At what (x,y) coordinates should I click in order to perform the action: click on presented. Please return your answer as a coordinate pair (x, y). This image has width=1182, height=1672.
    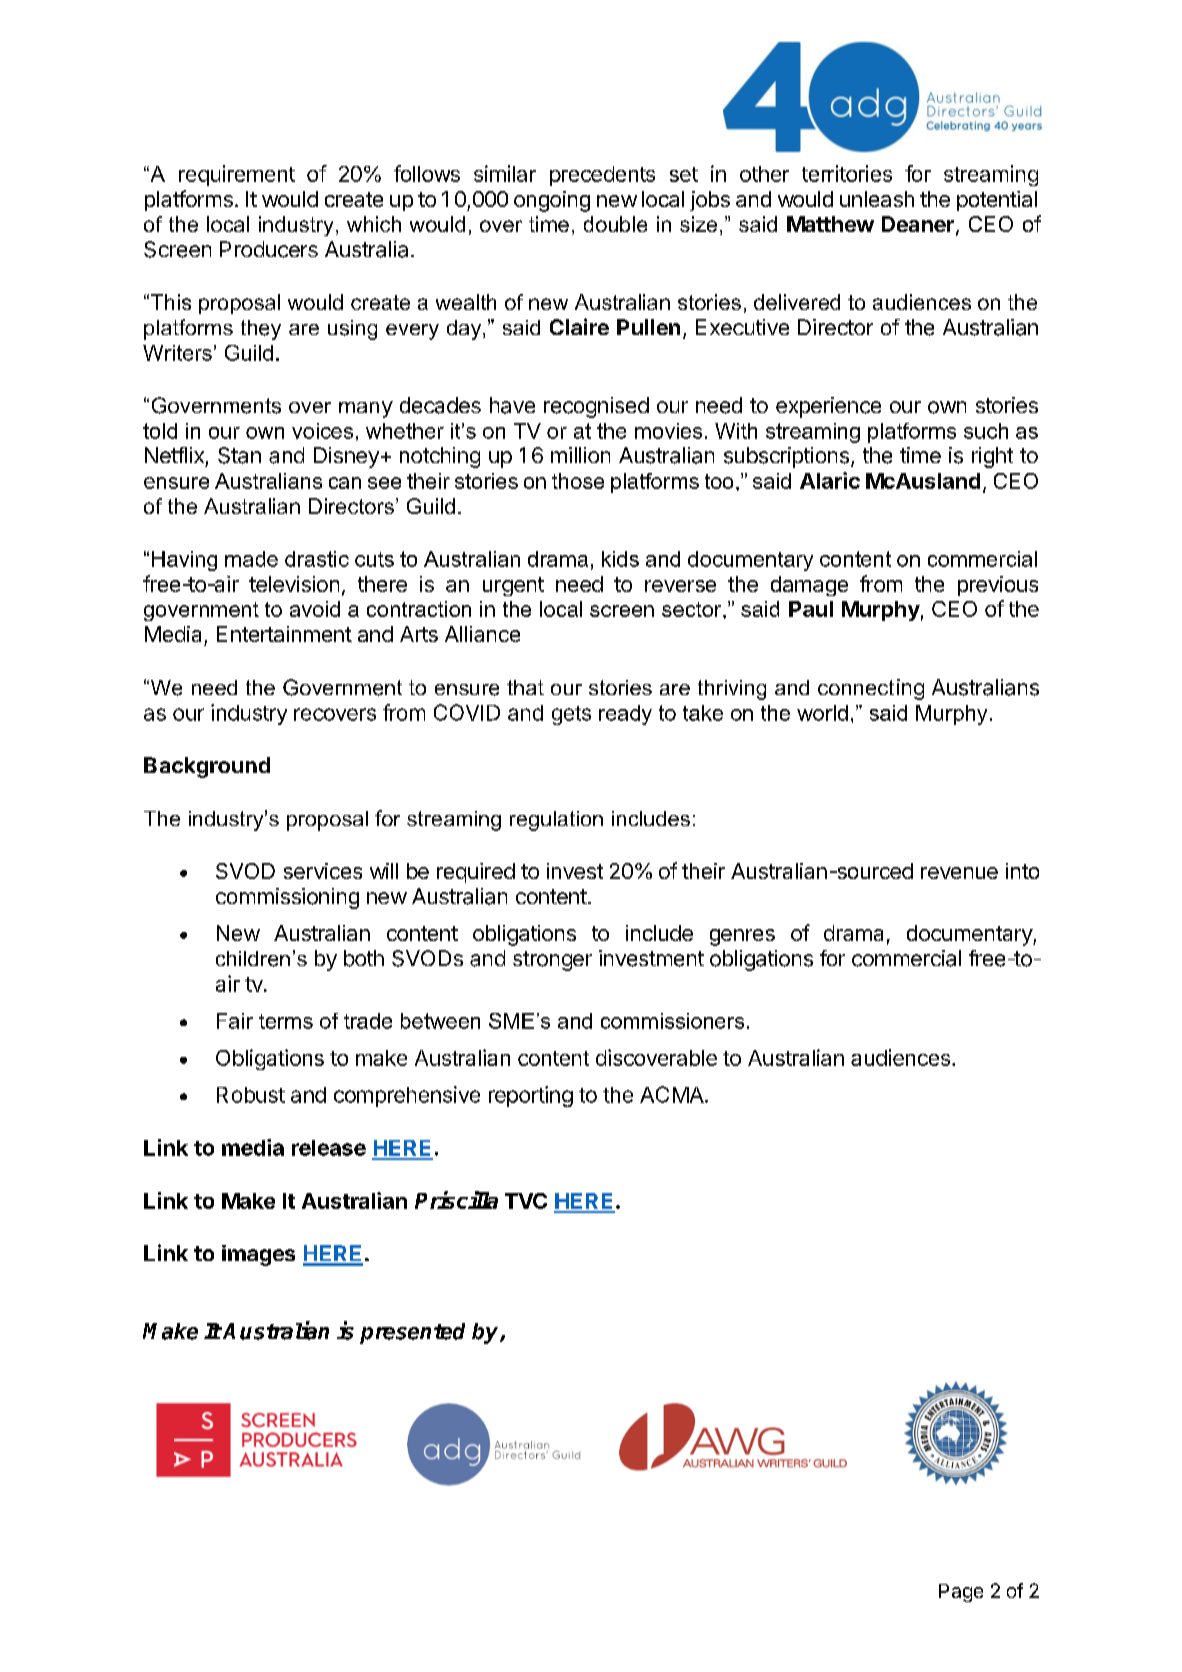
    Looking at the image, I should click on (412, 1333).
